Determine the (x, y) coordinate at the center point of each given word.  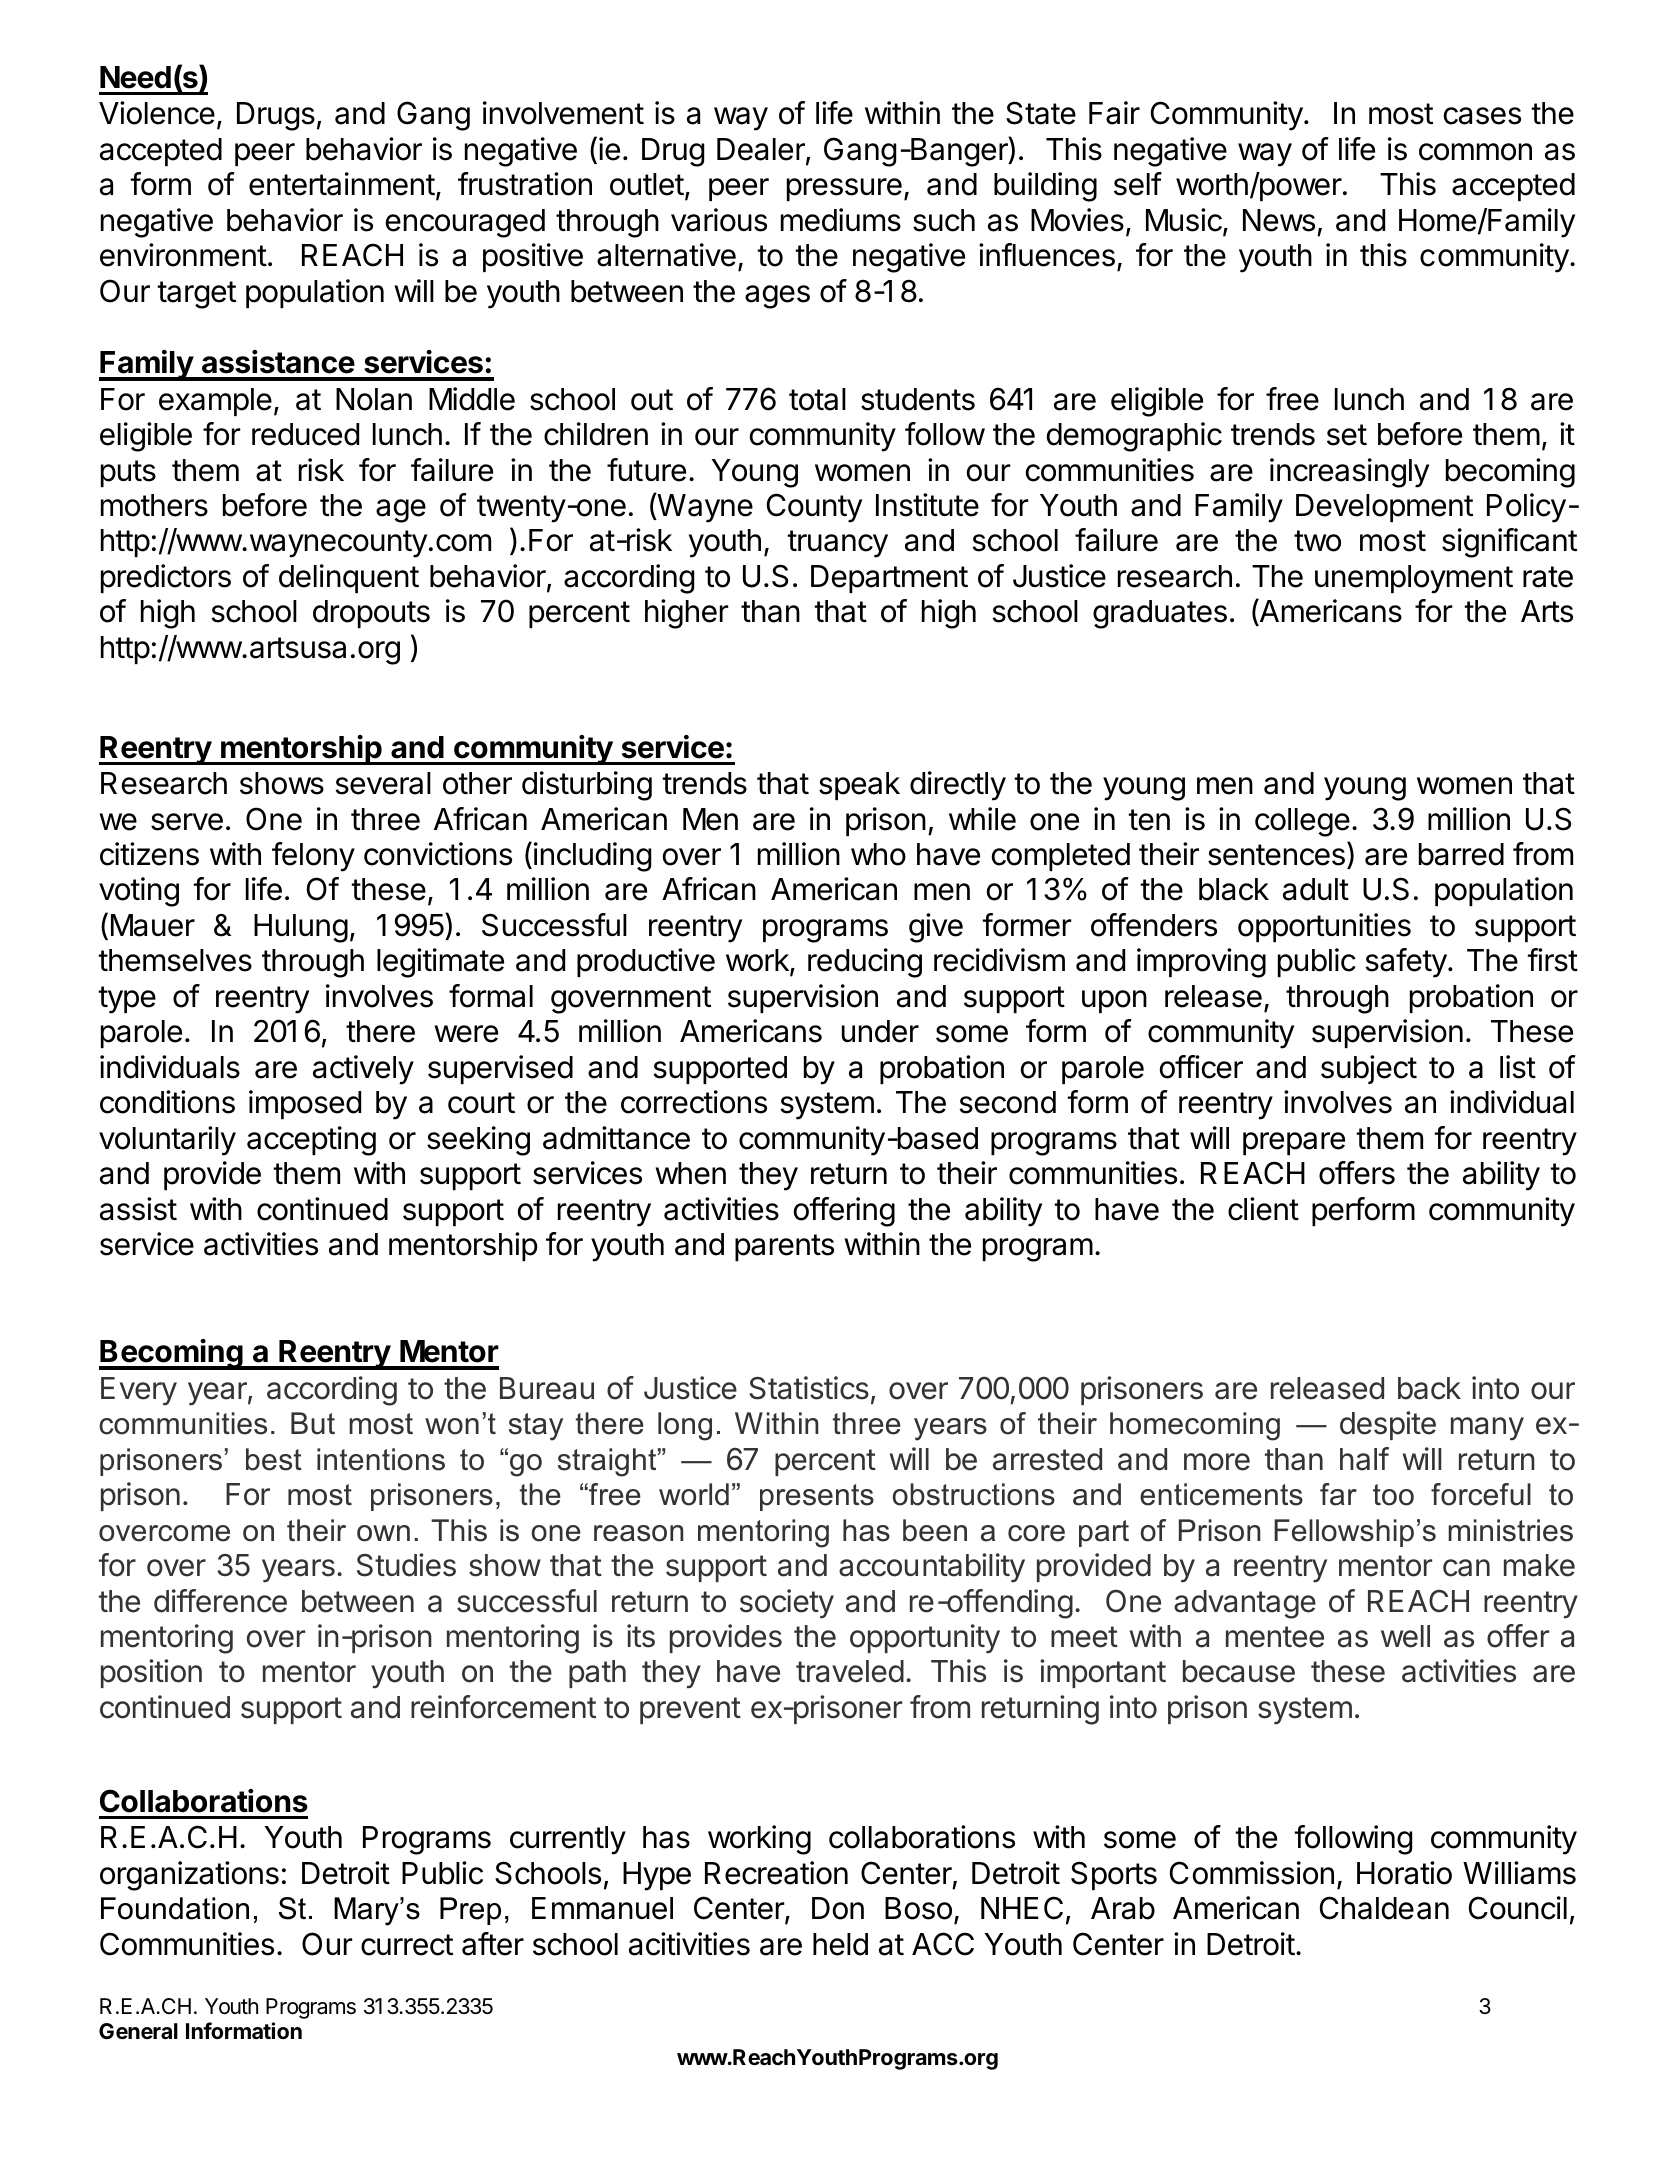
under (880, 1031)
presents (817, 1497)
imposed (305, 1104)
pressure (844, 189)
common (1475, 152)
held (840, 1944)
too (1393, 1495)
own (383, 1533)
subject (1369, 1069)
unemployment (1414, 579)
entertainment (342, 184)
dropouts (371, 614)
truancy (837, 544)
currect (407, 1945)
